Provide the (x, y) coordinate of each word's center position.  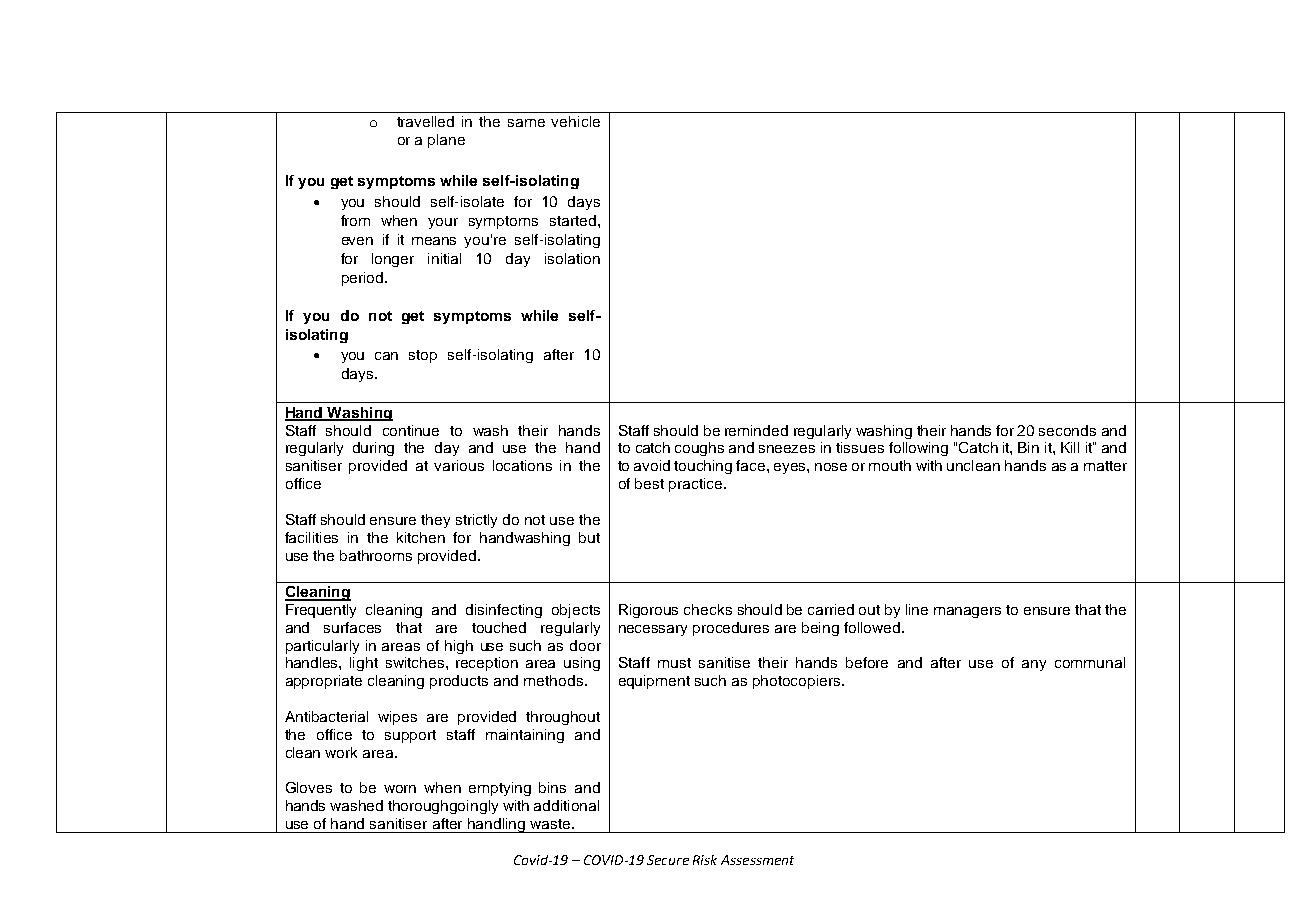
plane (446, 141)
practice (697, 485)
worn (400, 789)
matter (1105, 466)
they (435, 521)
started (573, 220)
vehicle (575, 121)
